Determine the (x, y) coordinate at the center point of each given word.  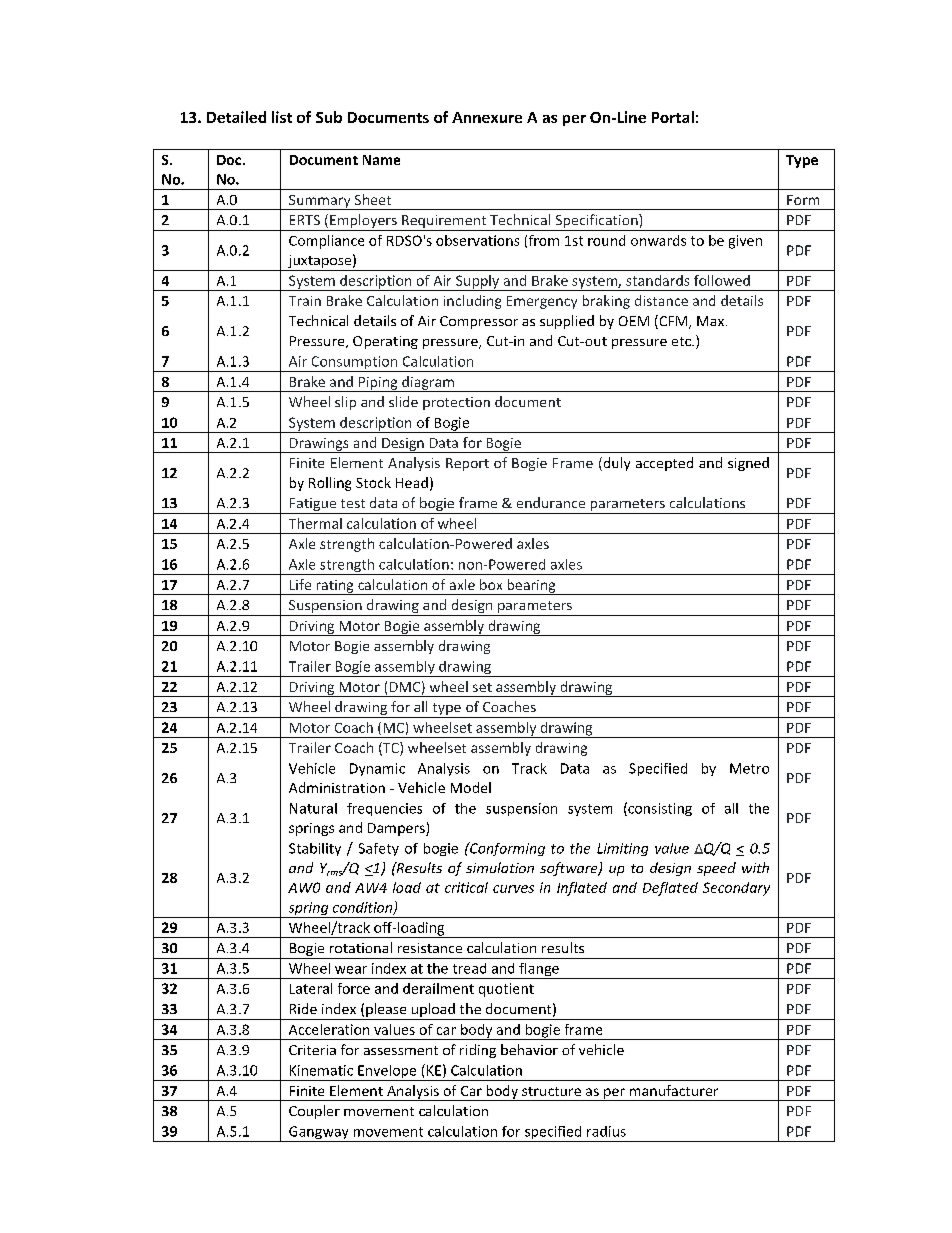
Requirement (444, 223)
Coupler (314, 1112)
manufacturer (674, 1090)
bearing (531, 587)
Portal (673, 117)
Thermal (315, 523)
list (282, 117)
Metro (749, 768)
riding (478, 1051)
